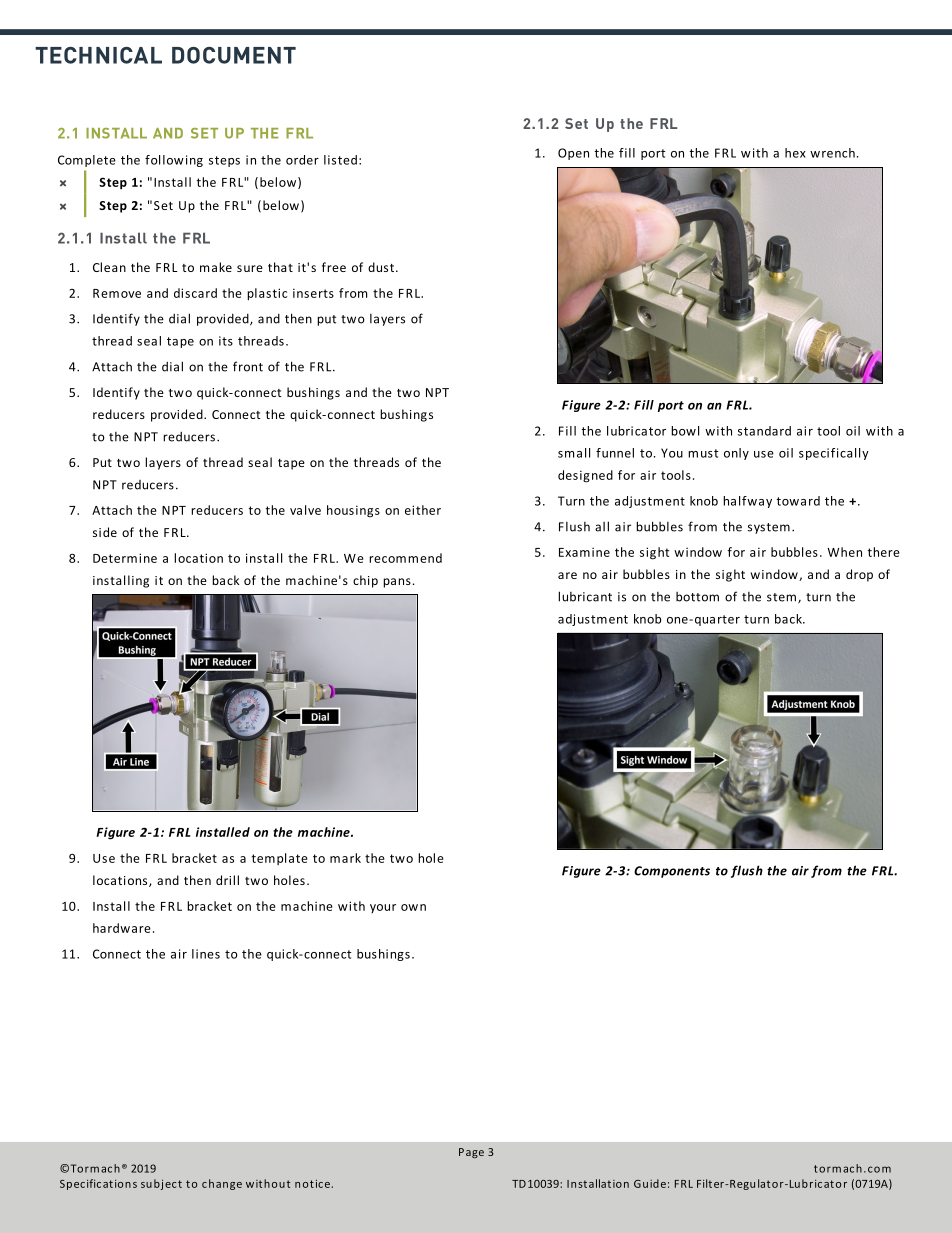  Describe the element at coordinates (573, 154) in the screenshot. I see `Open` at that location.
